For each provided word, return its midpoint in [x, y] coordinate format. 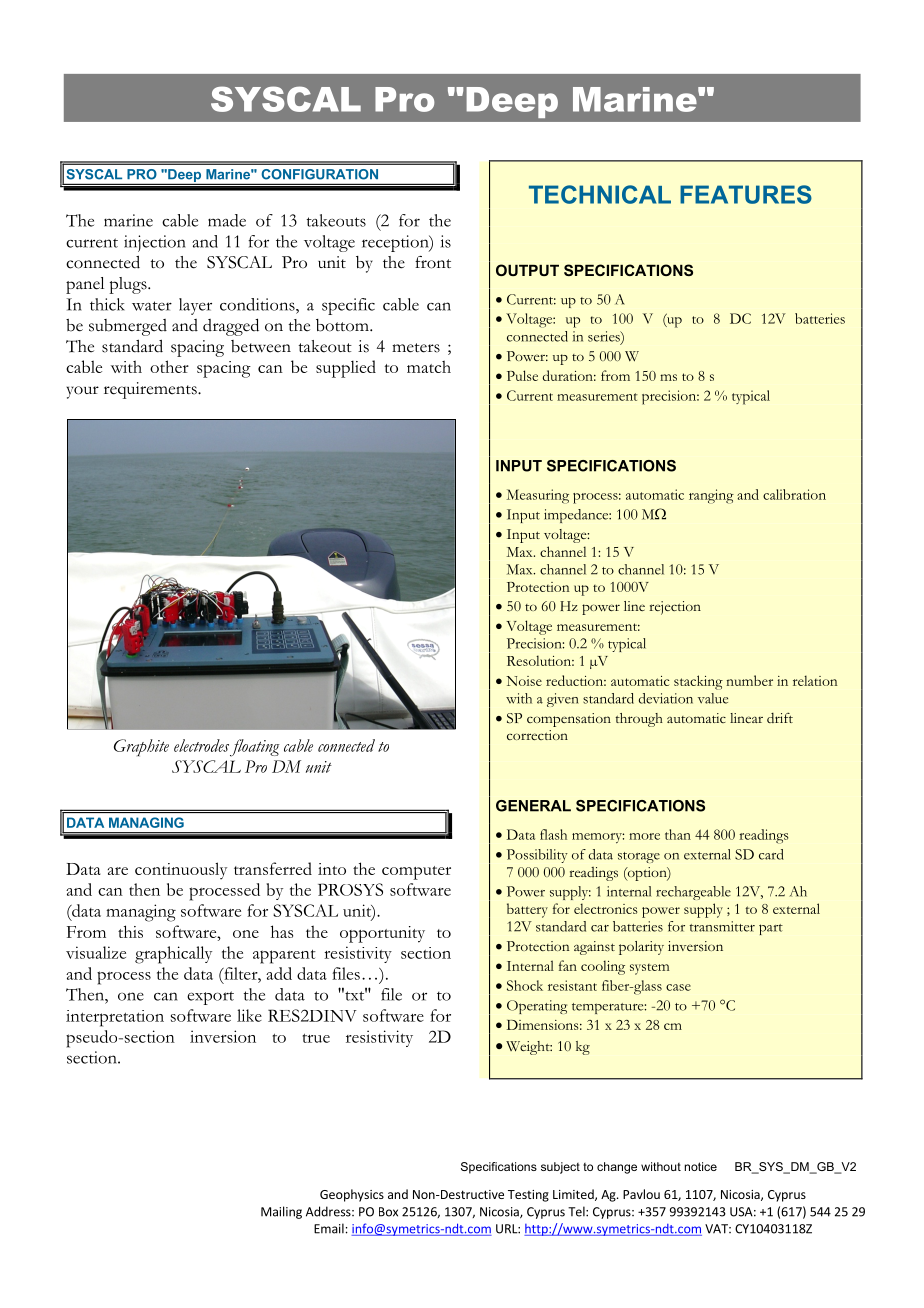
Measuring [538, 496]
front [433, 262]
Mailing [281, 1212]
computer [416, 873]
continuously [181, 871]
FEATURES [746, 194]
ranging [711, 496]
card [771, 854]
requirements [151, 390]
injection [155, 243]
